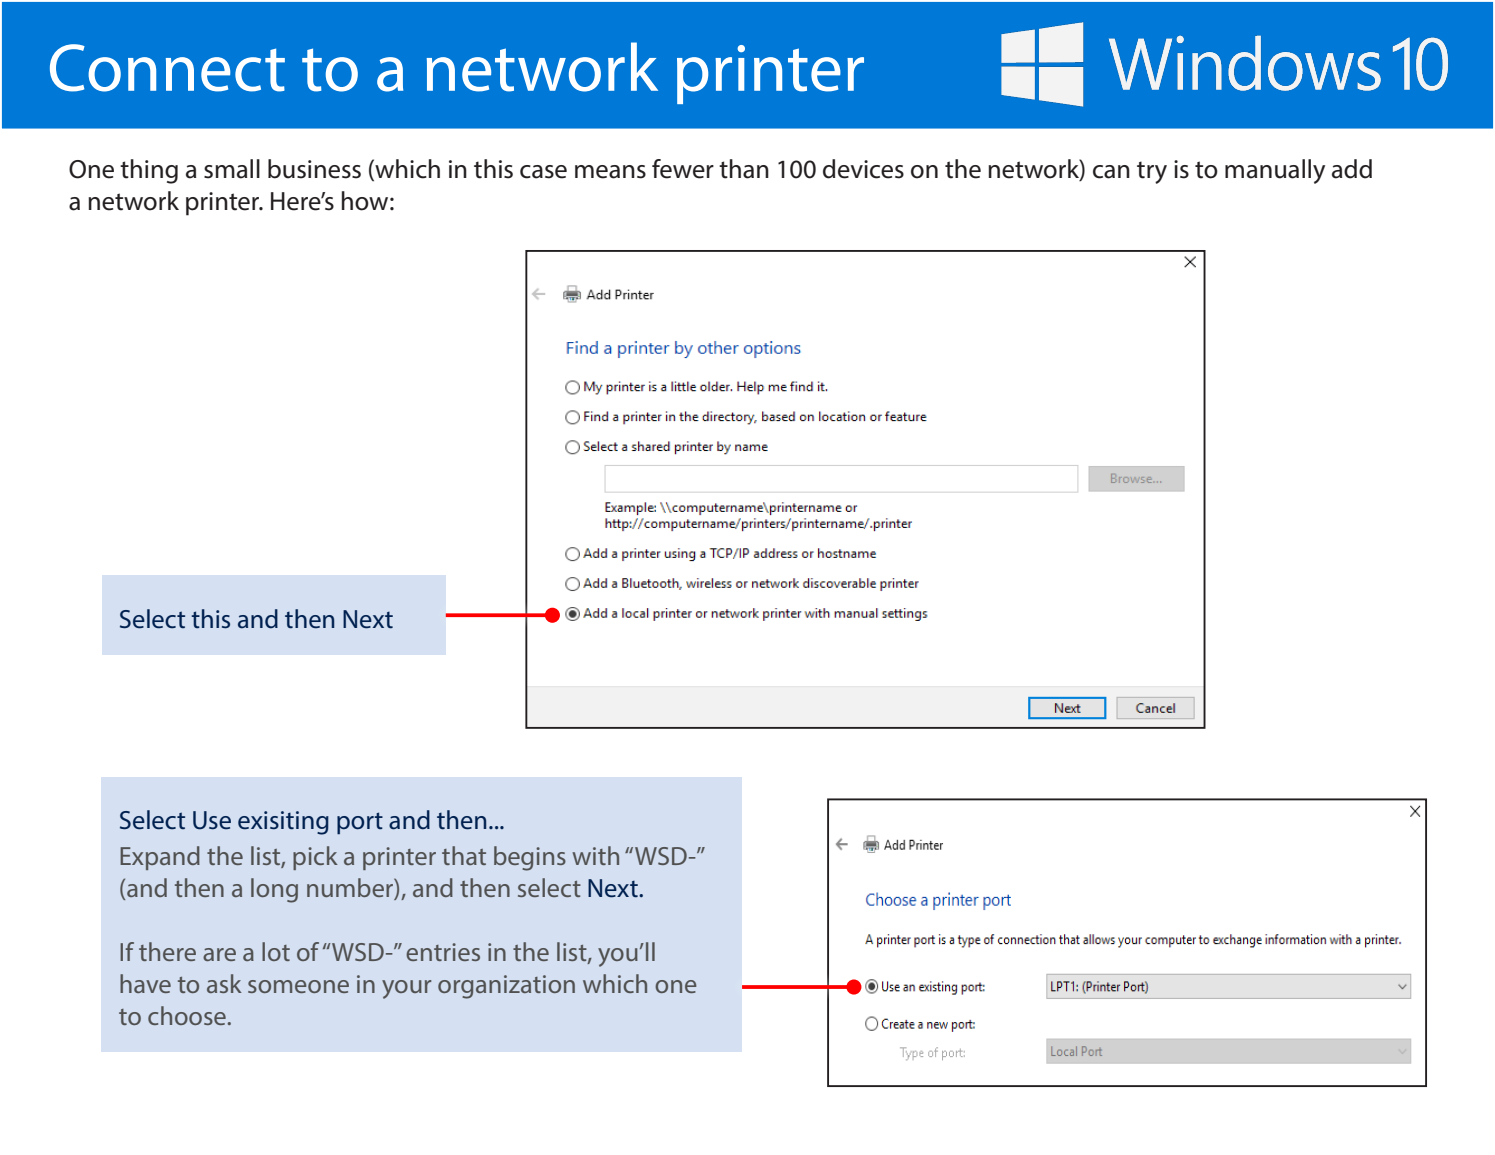 This page has height=1155, width=1495. Describe the element at coordinates (464, 855) in the page. I see `that` at that location.
